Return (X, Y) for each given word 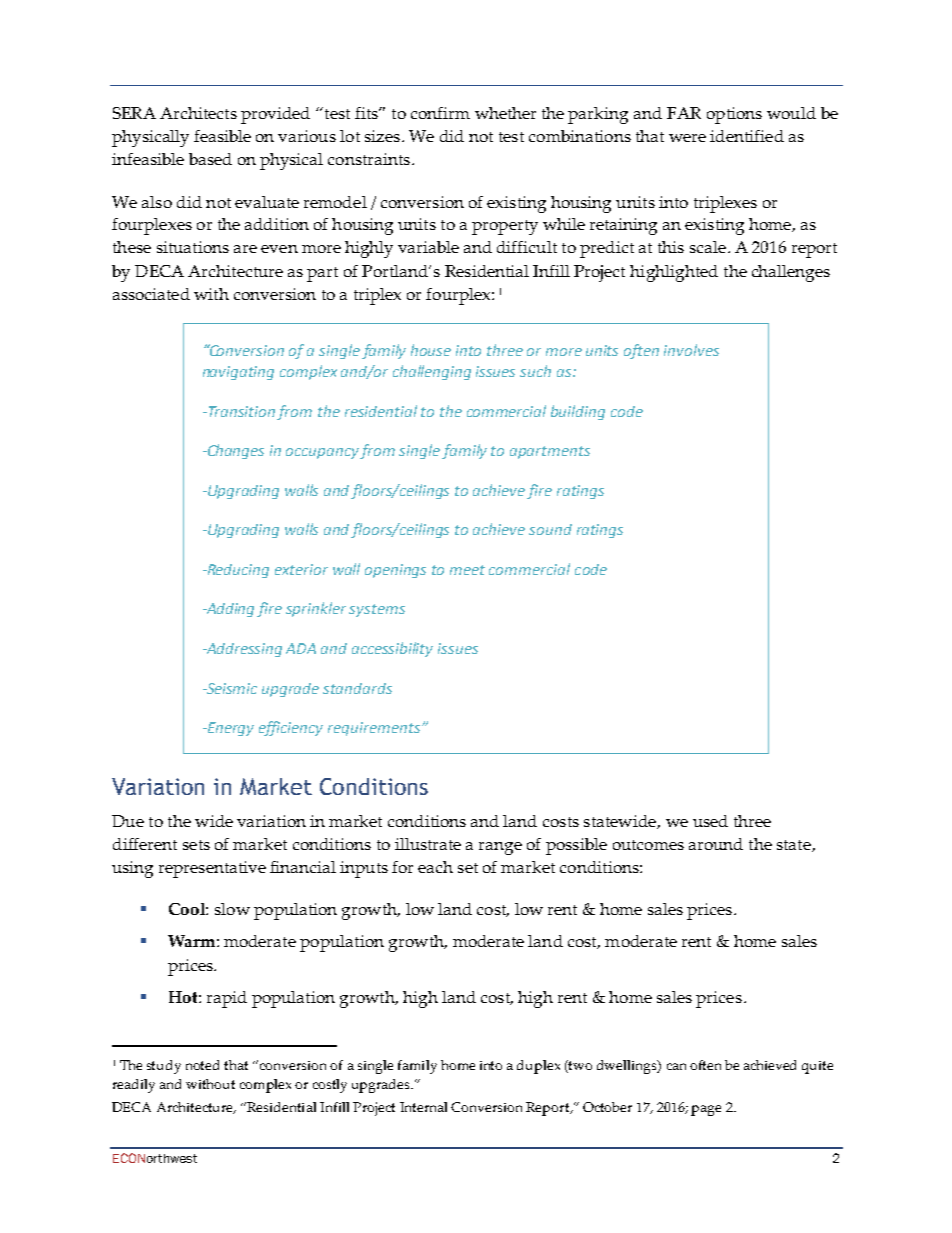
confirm (440, 113)
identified (747, 136)
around (716, 844)
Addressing (243, 650)
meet (467, 570)
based (210, 159)
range (500, 848)
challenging (432, 372)
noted (202, 1065)
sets (196, 845)
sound (550, 529)
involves (691, 350)
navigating (238, 373)
